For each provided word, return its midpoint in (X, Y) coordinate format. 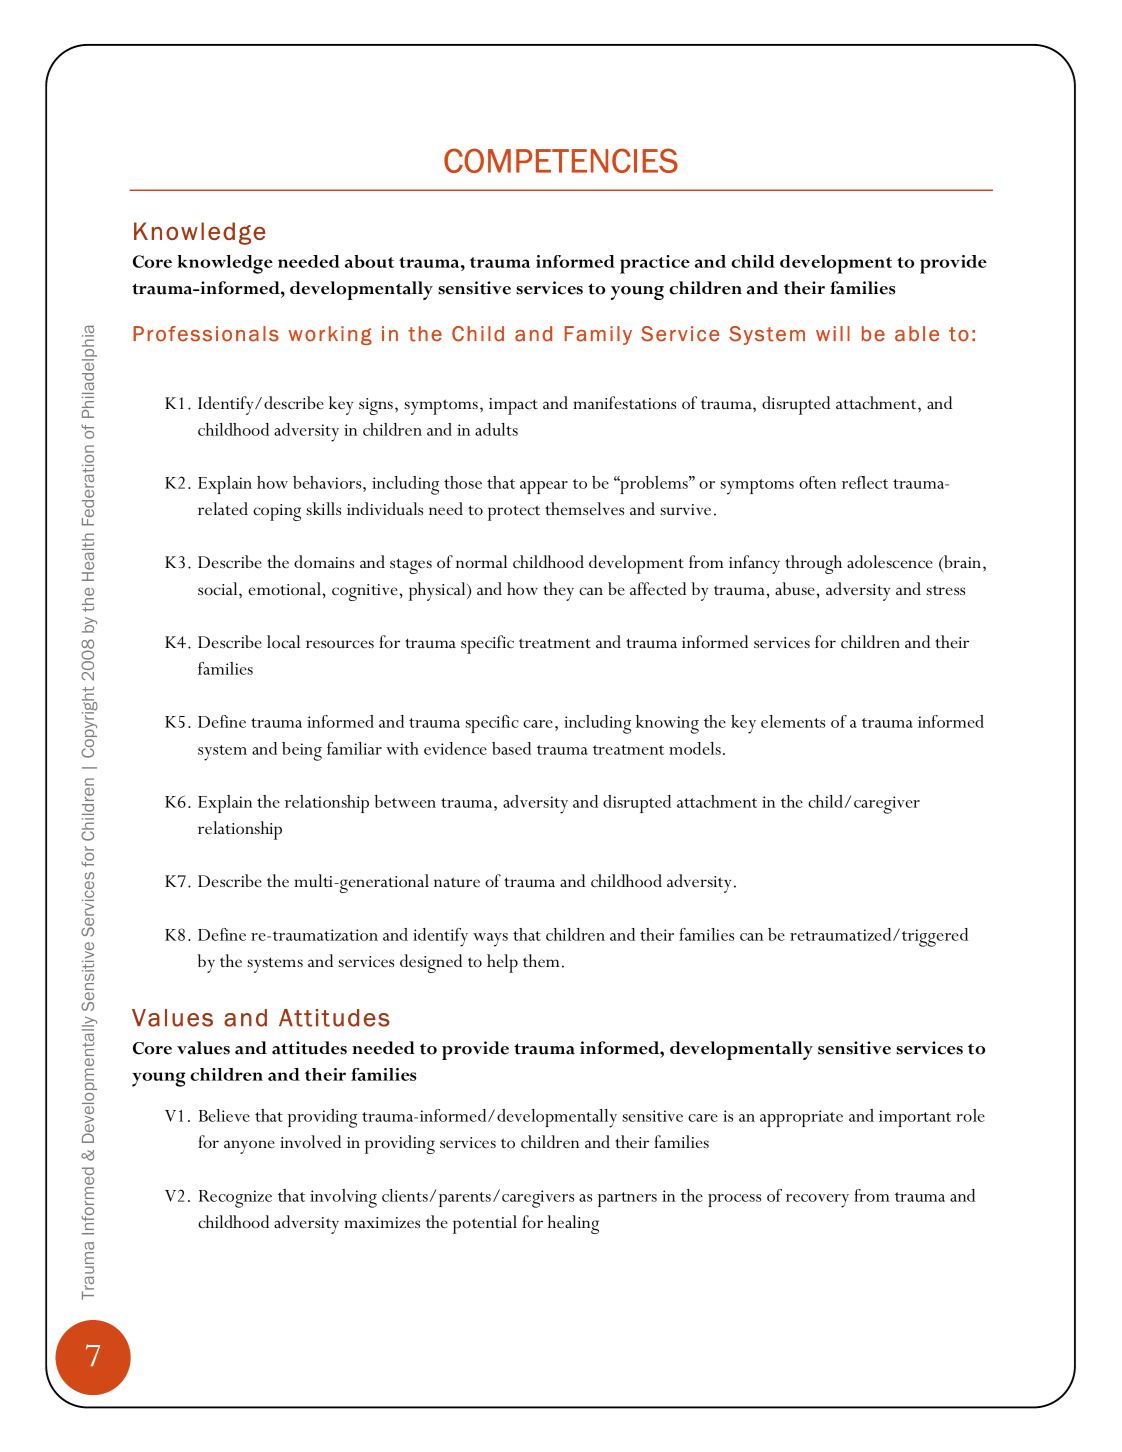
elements (793, 721)
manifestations (624, 403)
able (917, 334)
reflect (865, 482)
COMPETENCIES (561, 160)
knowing (667, 724)
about (369, 261)
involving (343, 1198)
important (915, 1118)
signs (377, 406)
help (502, 963)
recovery (817, 1201)
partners (627, 1199)
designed (431, 963)
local (283, 642)
